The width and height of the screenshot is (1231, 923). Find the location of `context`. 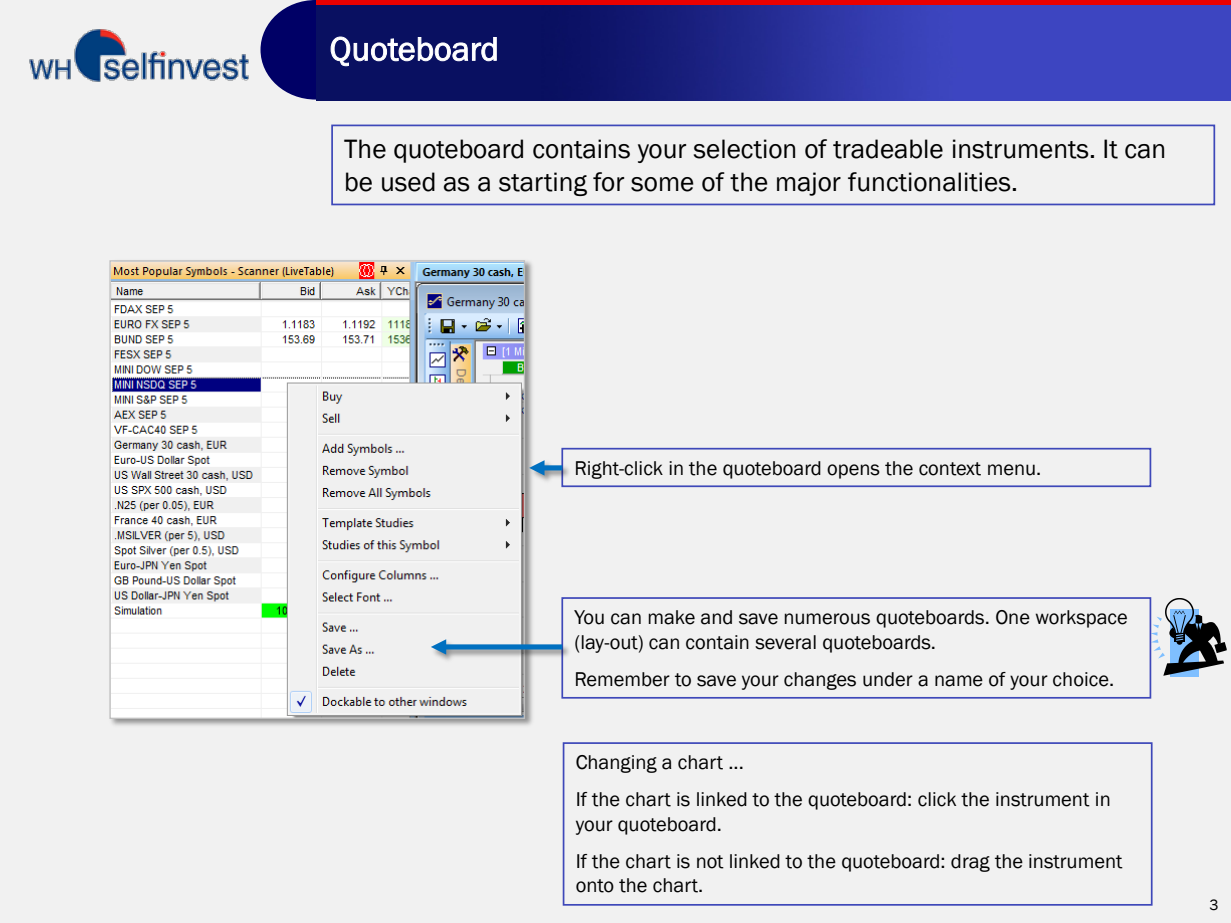

context is located at coordinates (950, 469).
